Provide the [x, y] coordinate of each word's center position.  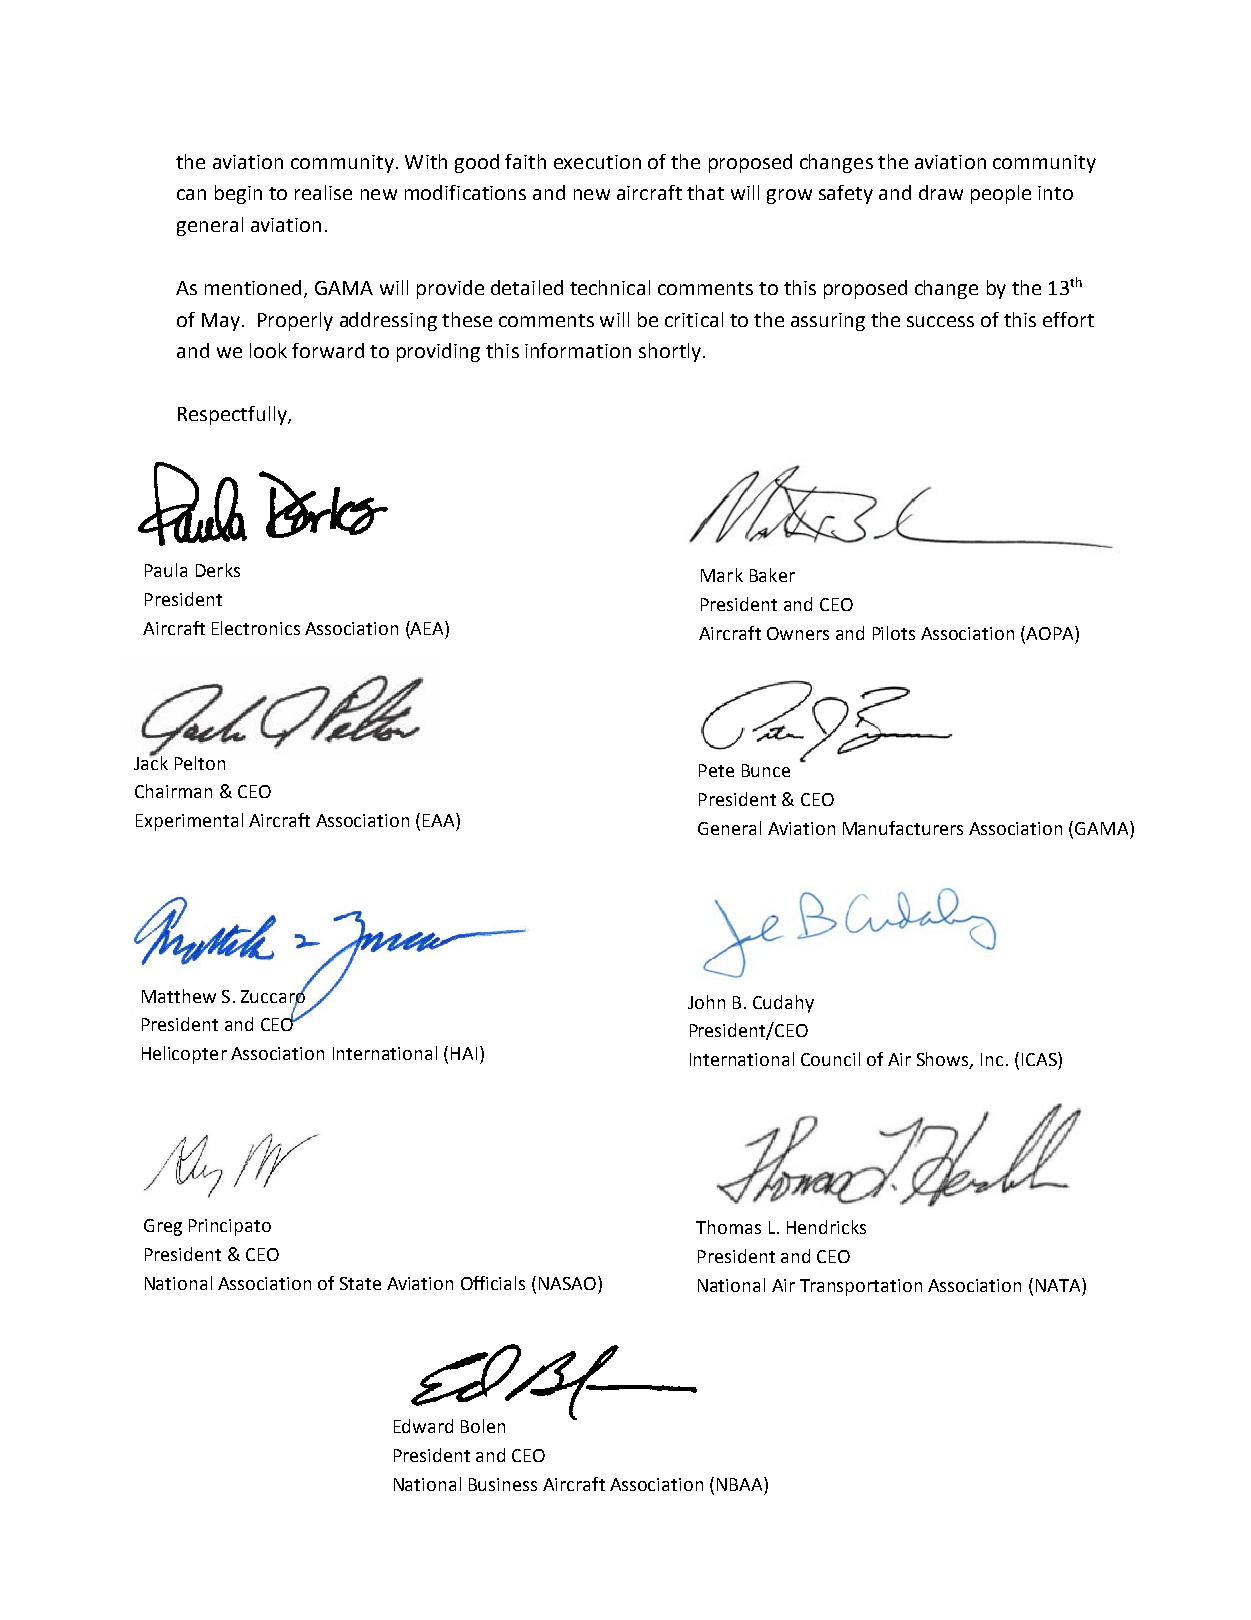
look [268, 350]
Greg [163, 1227]
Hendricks [826, 1227]
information [578, 350]
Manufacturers [903, 828]
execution [597, 162]
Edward [423, 1426]
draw [941, 192]
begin [238, 194]
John [706, 1002]
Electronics [256, 628]
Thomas [728, 1227]
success [940, 321]
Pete [716, 770]
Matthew [179, 996]
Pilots [894, 633]
